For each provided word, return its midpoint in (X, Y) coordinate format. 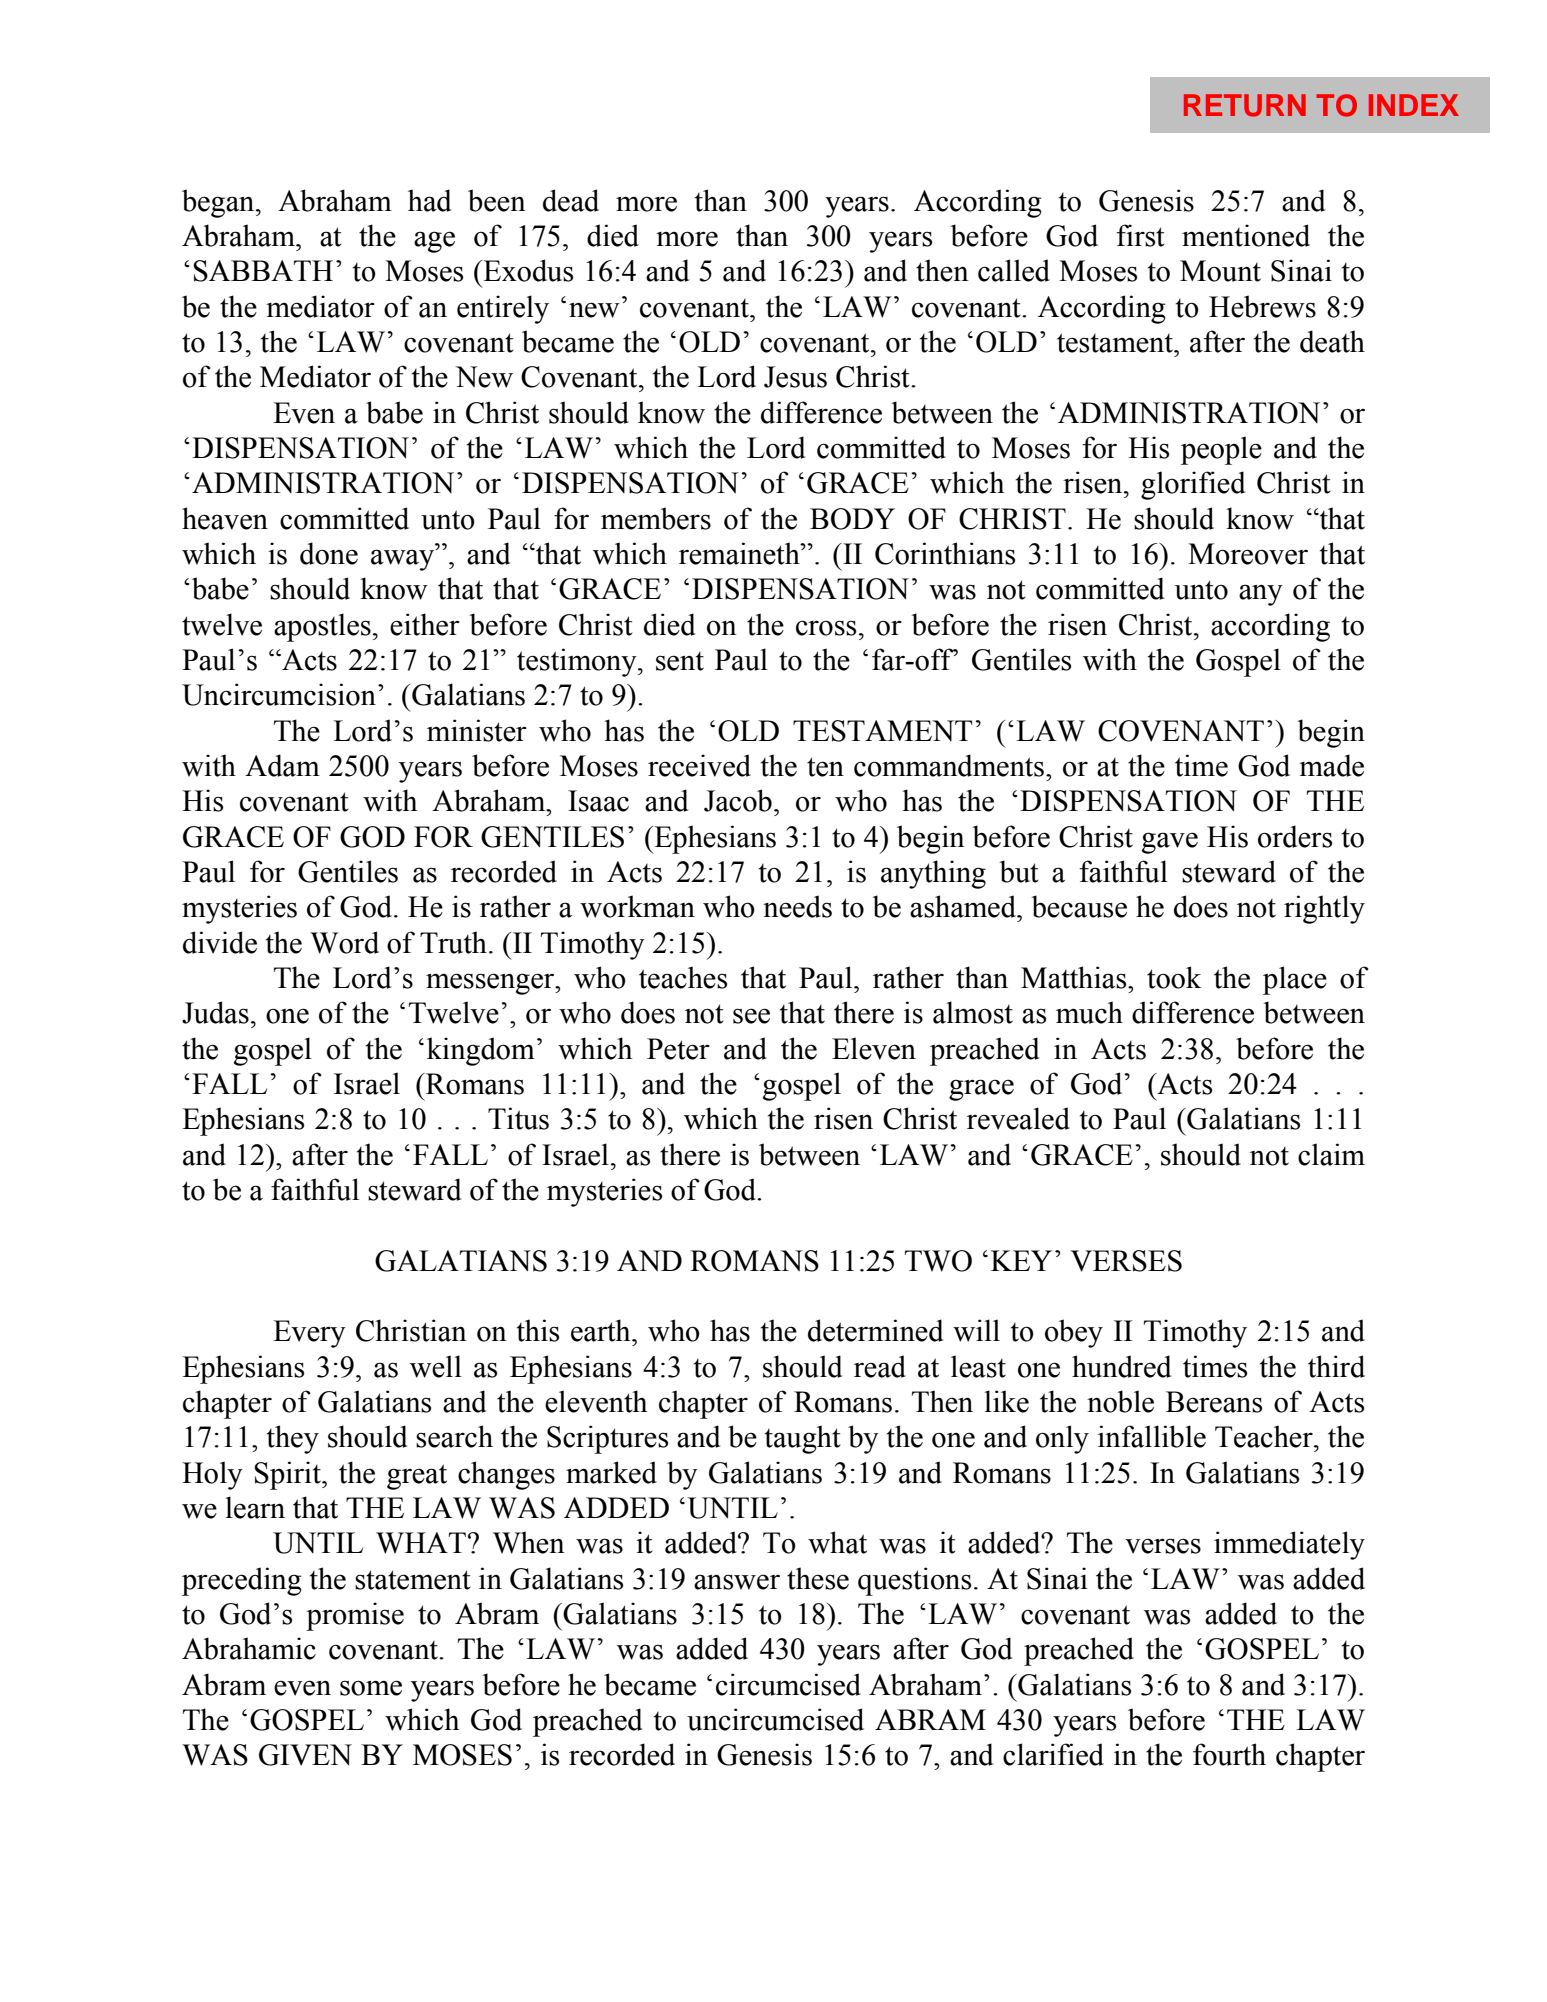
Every (309, 1334)
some (371, 1688)
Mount (1220, 271)
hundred (1121, 1366)
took (1174, 977)
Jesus (795, 377)
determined (875, 1330)
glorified (1193, 485)
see (751, 1016)
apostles (322, 627)
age (434, 242)
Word (344, 942)
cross (826, 628)
